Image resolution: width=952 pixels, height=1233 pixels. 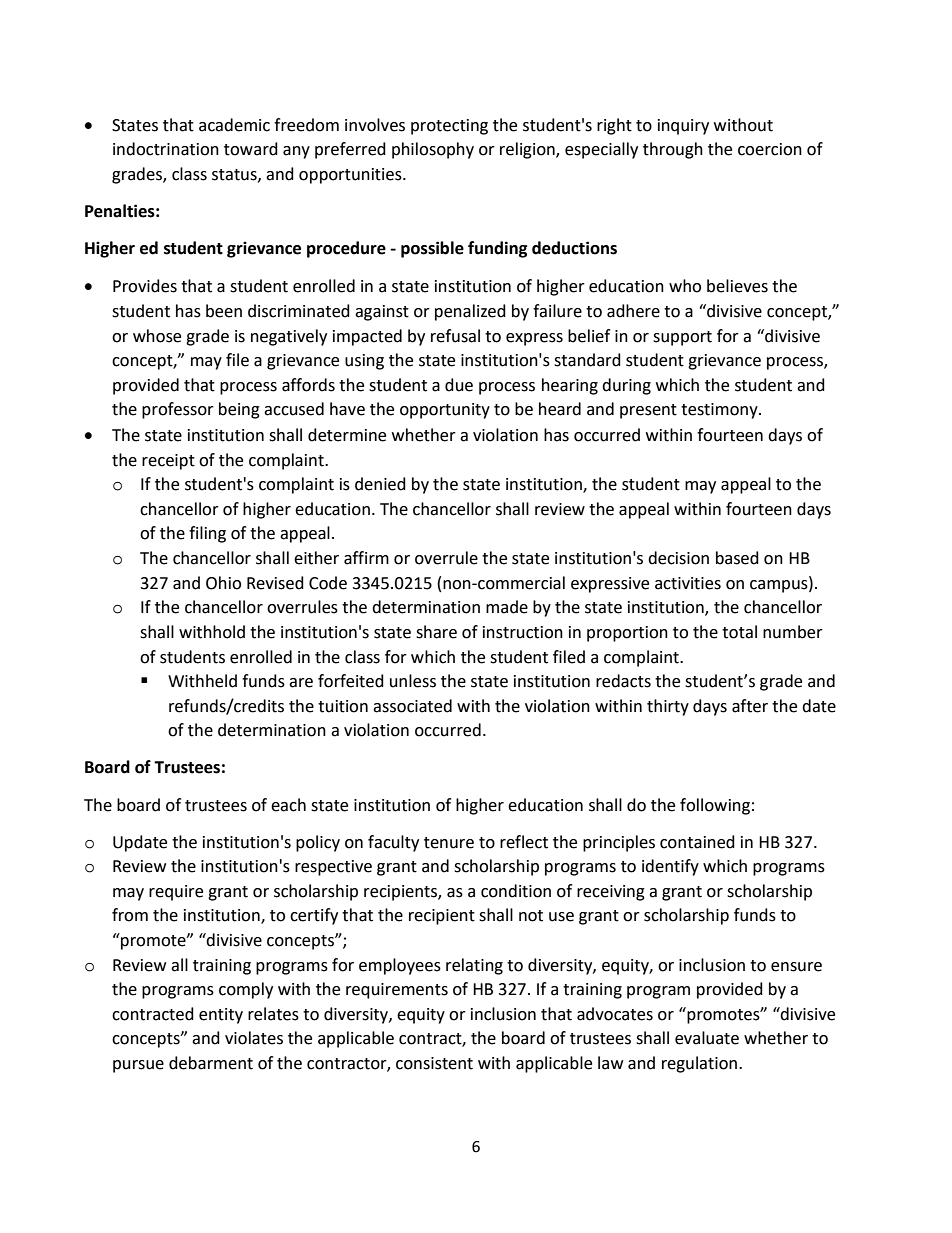 What do you see at coordinates (168, 462) in the screenshot?
I see `receipt` at bounding box center [168, 462].
